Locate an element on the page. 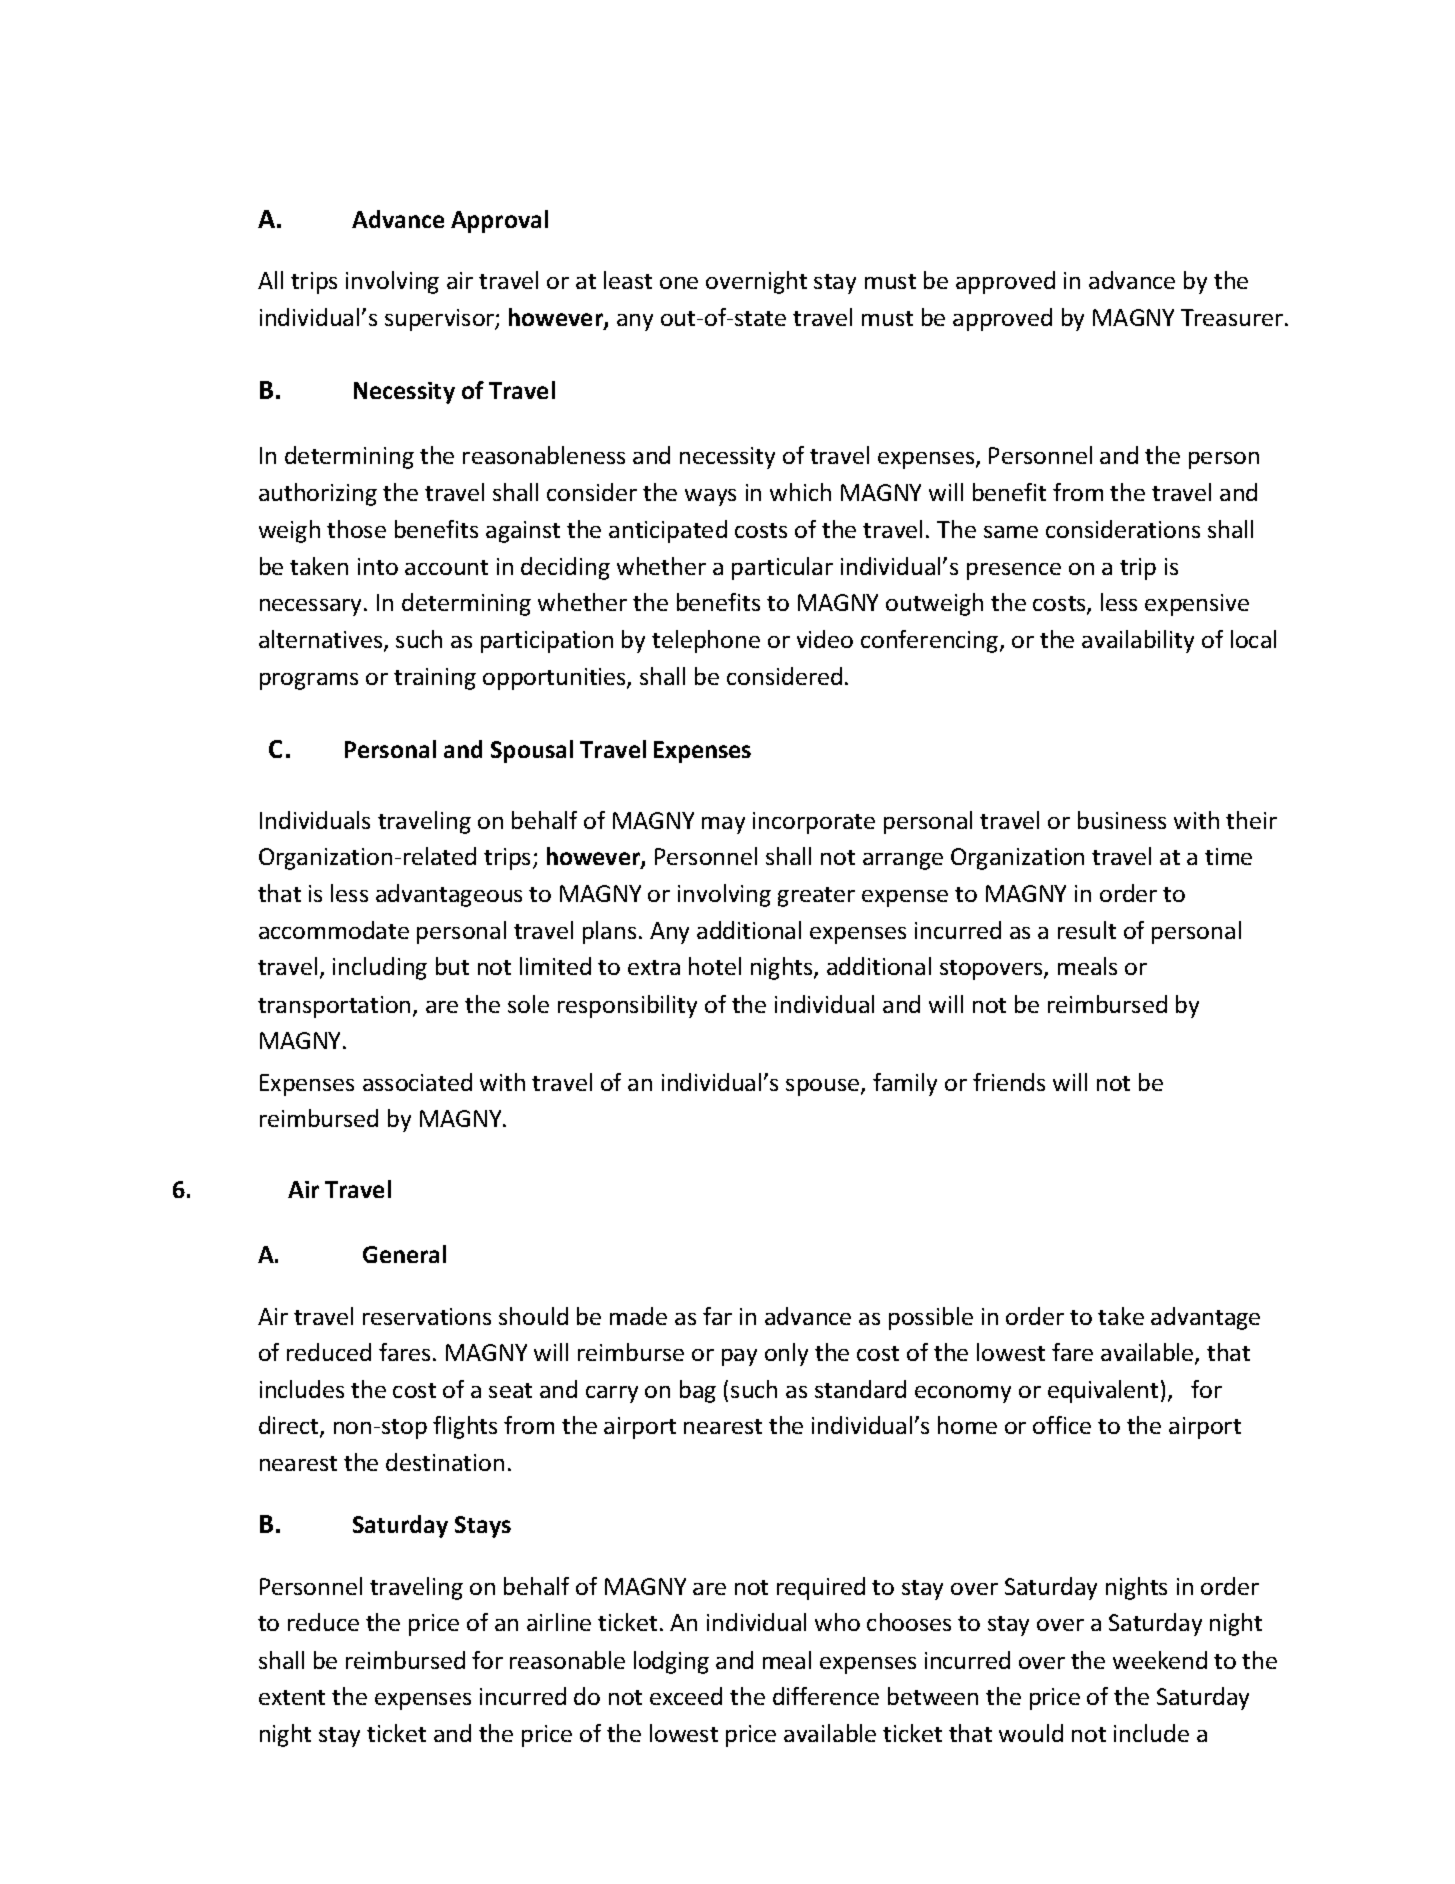  least is located at coordinates (628, 280).
